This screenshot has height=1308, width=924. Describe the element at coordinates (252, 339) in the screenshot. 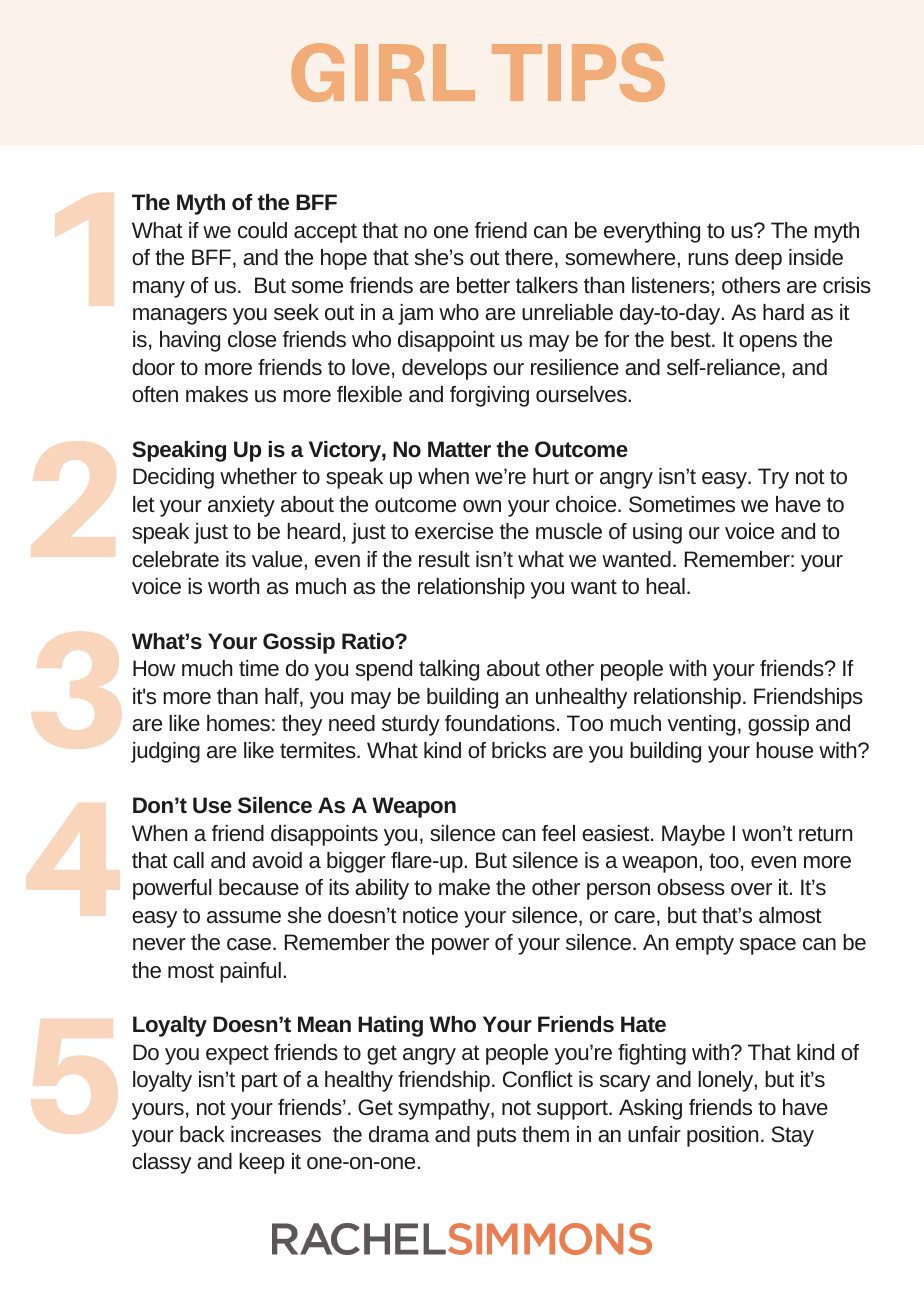

I see `close` at that location.
